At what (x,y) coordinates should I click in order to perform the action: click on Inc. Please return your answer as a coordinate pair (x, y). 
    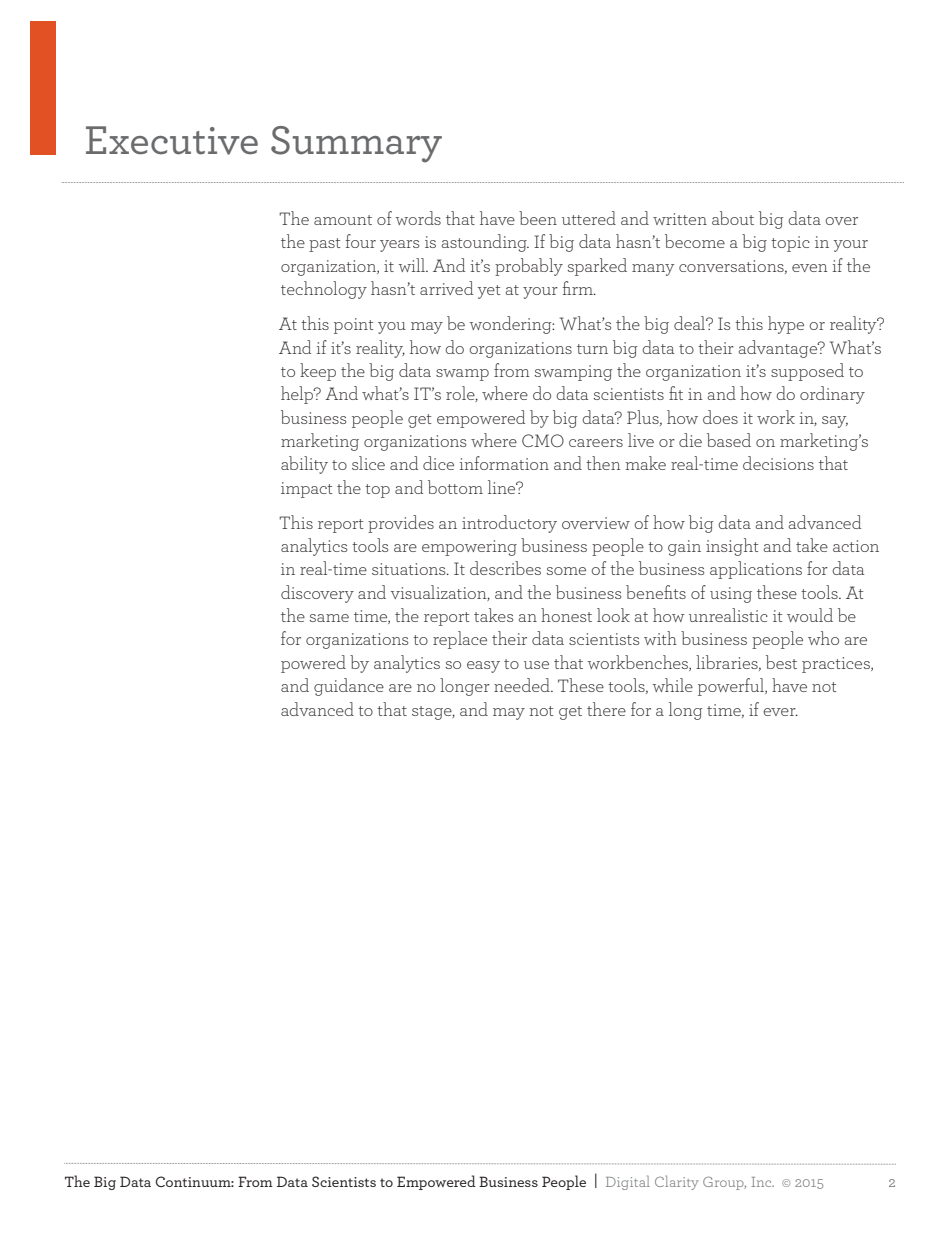
    Looking at the image, I should click on (762, 1182).
